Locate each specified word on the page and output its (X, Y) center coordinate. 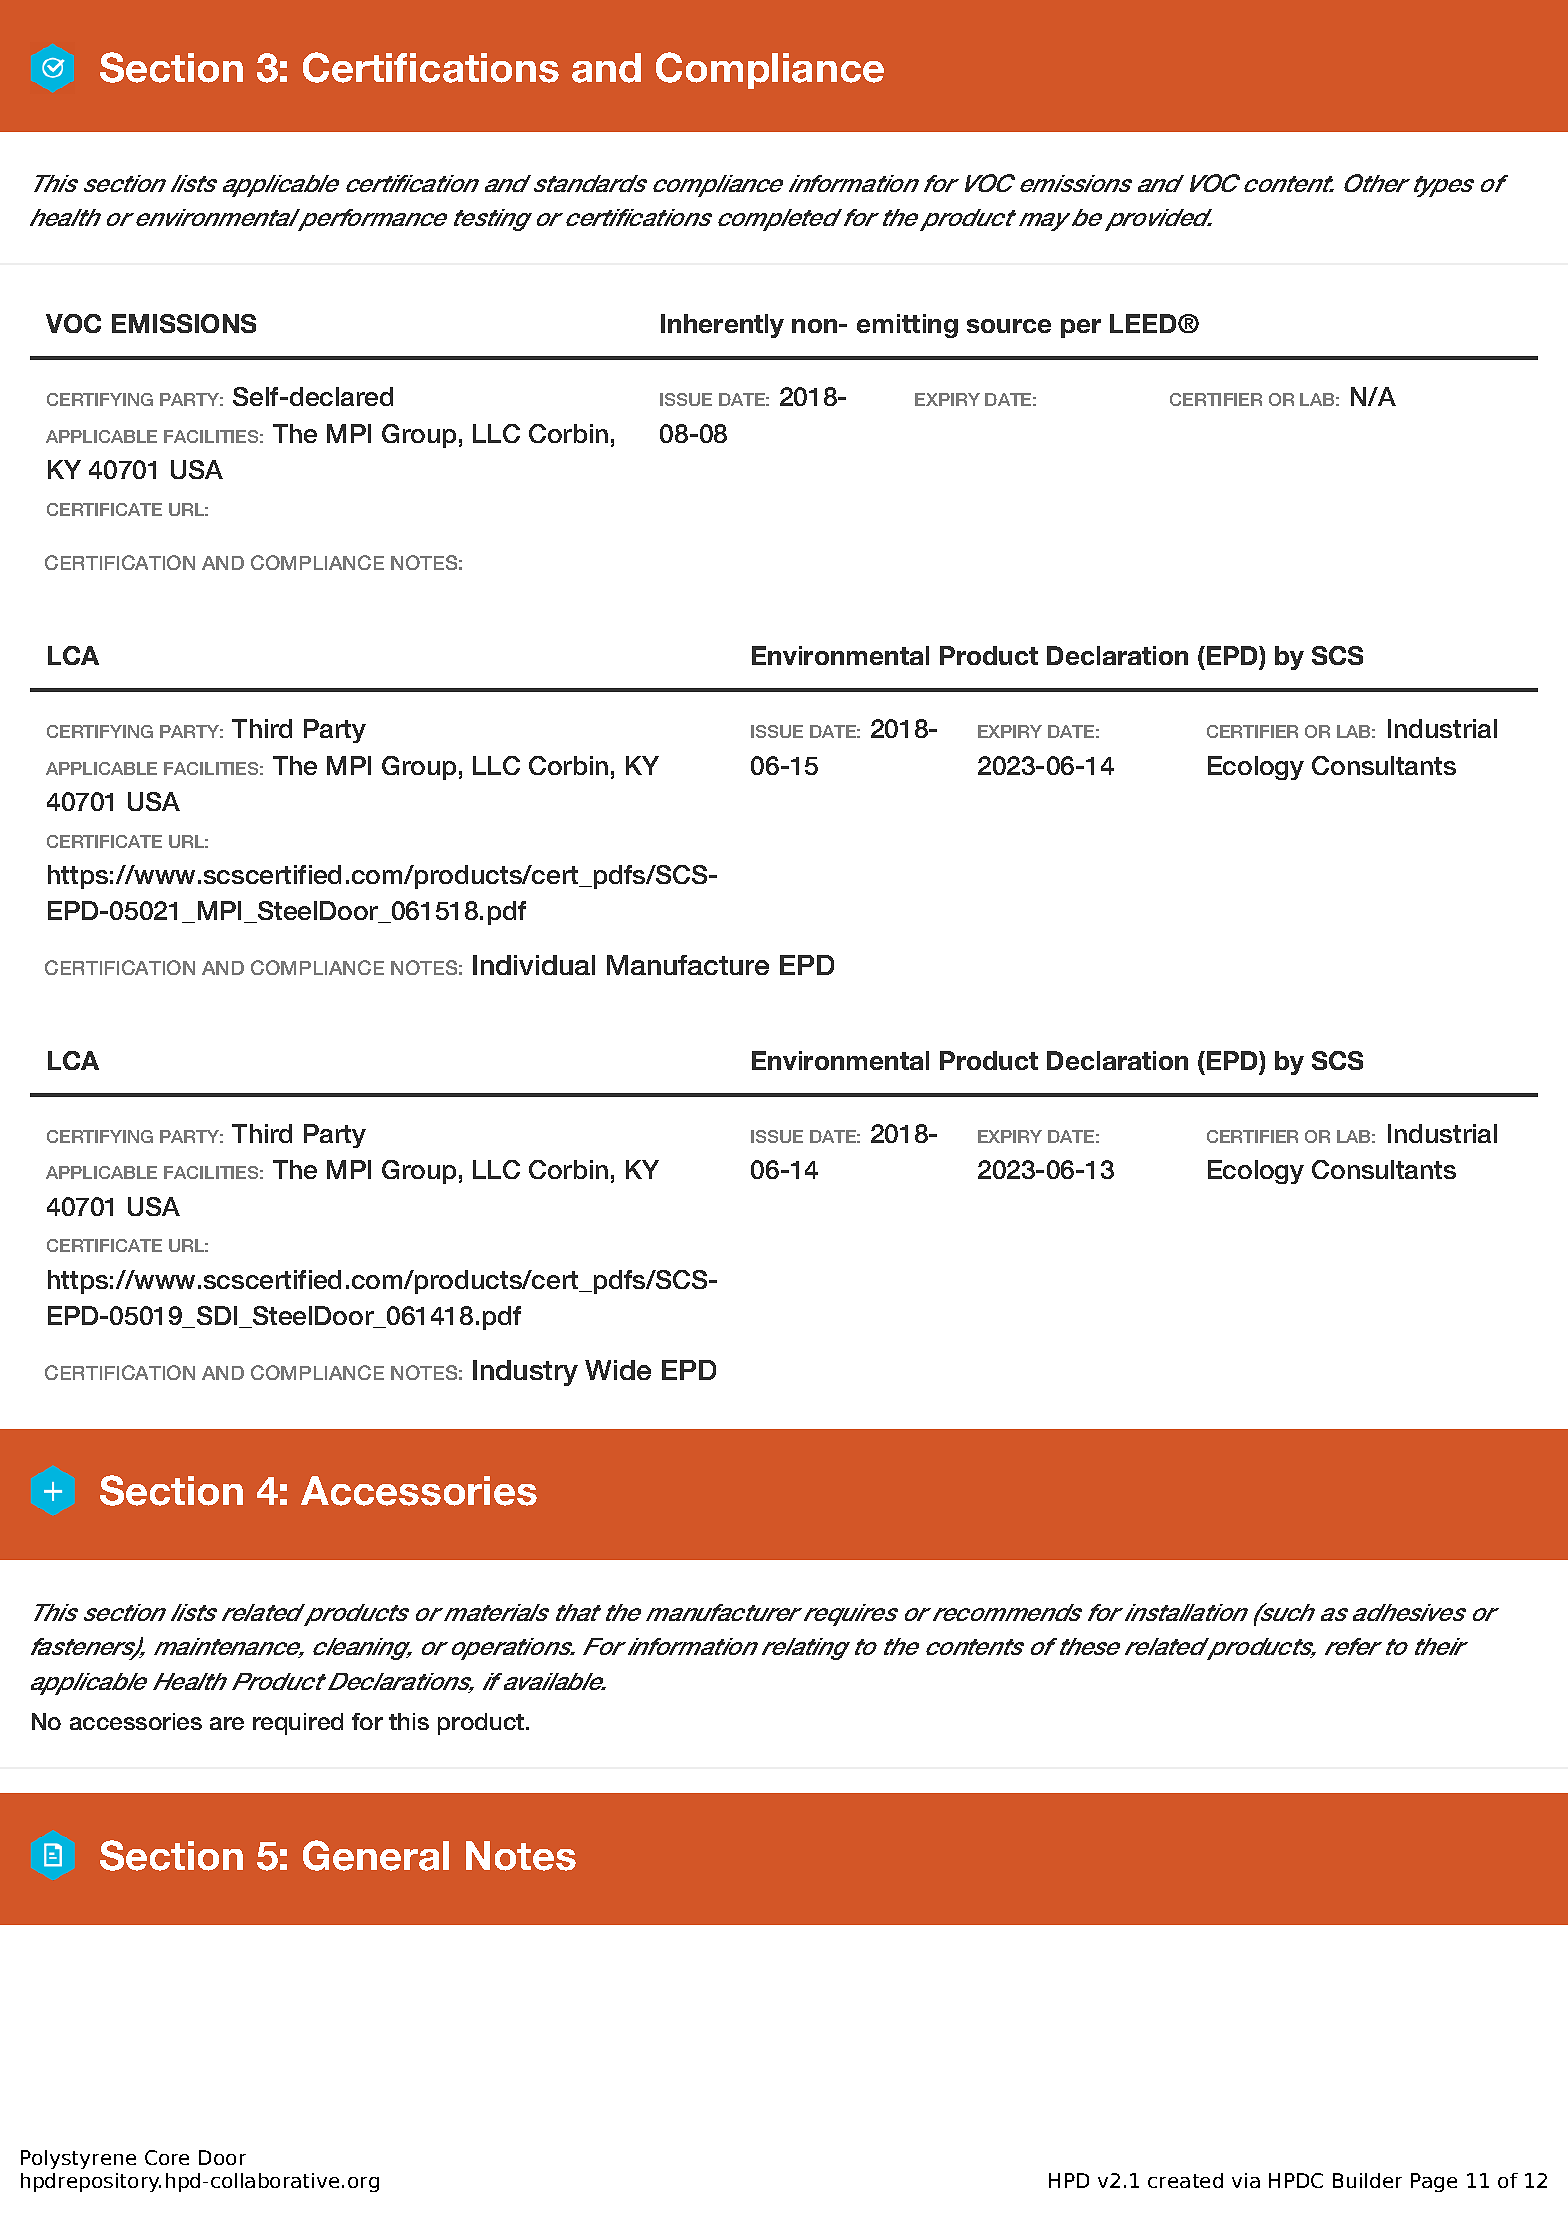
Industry (525, 1373)
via (1246, 2180)
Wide (618, 1370)
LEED (1144, 323)
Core (167, 2157)
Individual (534, 965)
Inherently (722, 326)
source (1009, 326)
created (1185, 2180)
